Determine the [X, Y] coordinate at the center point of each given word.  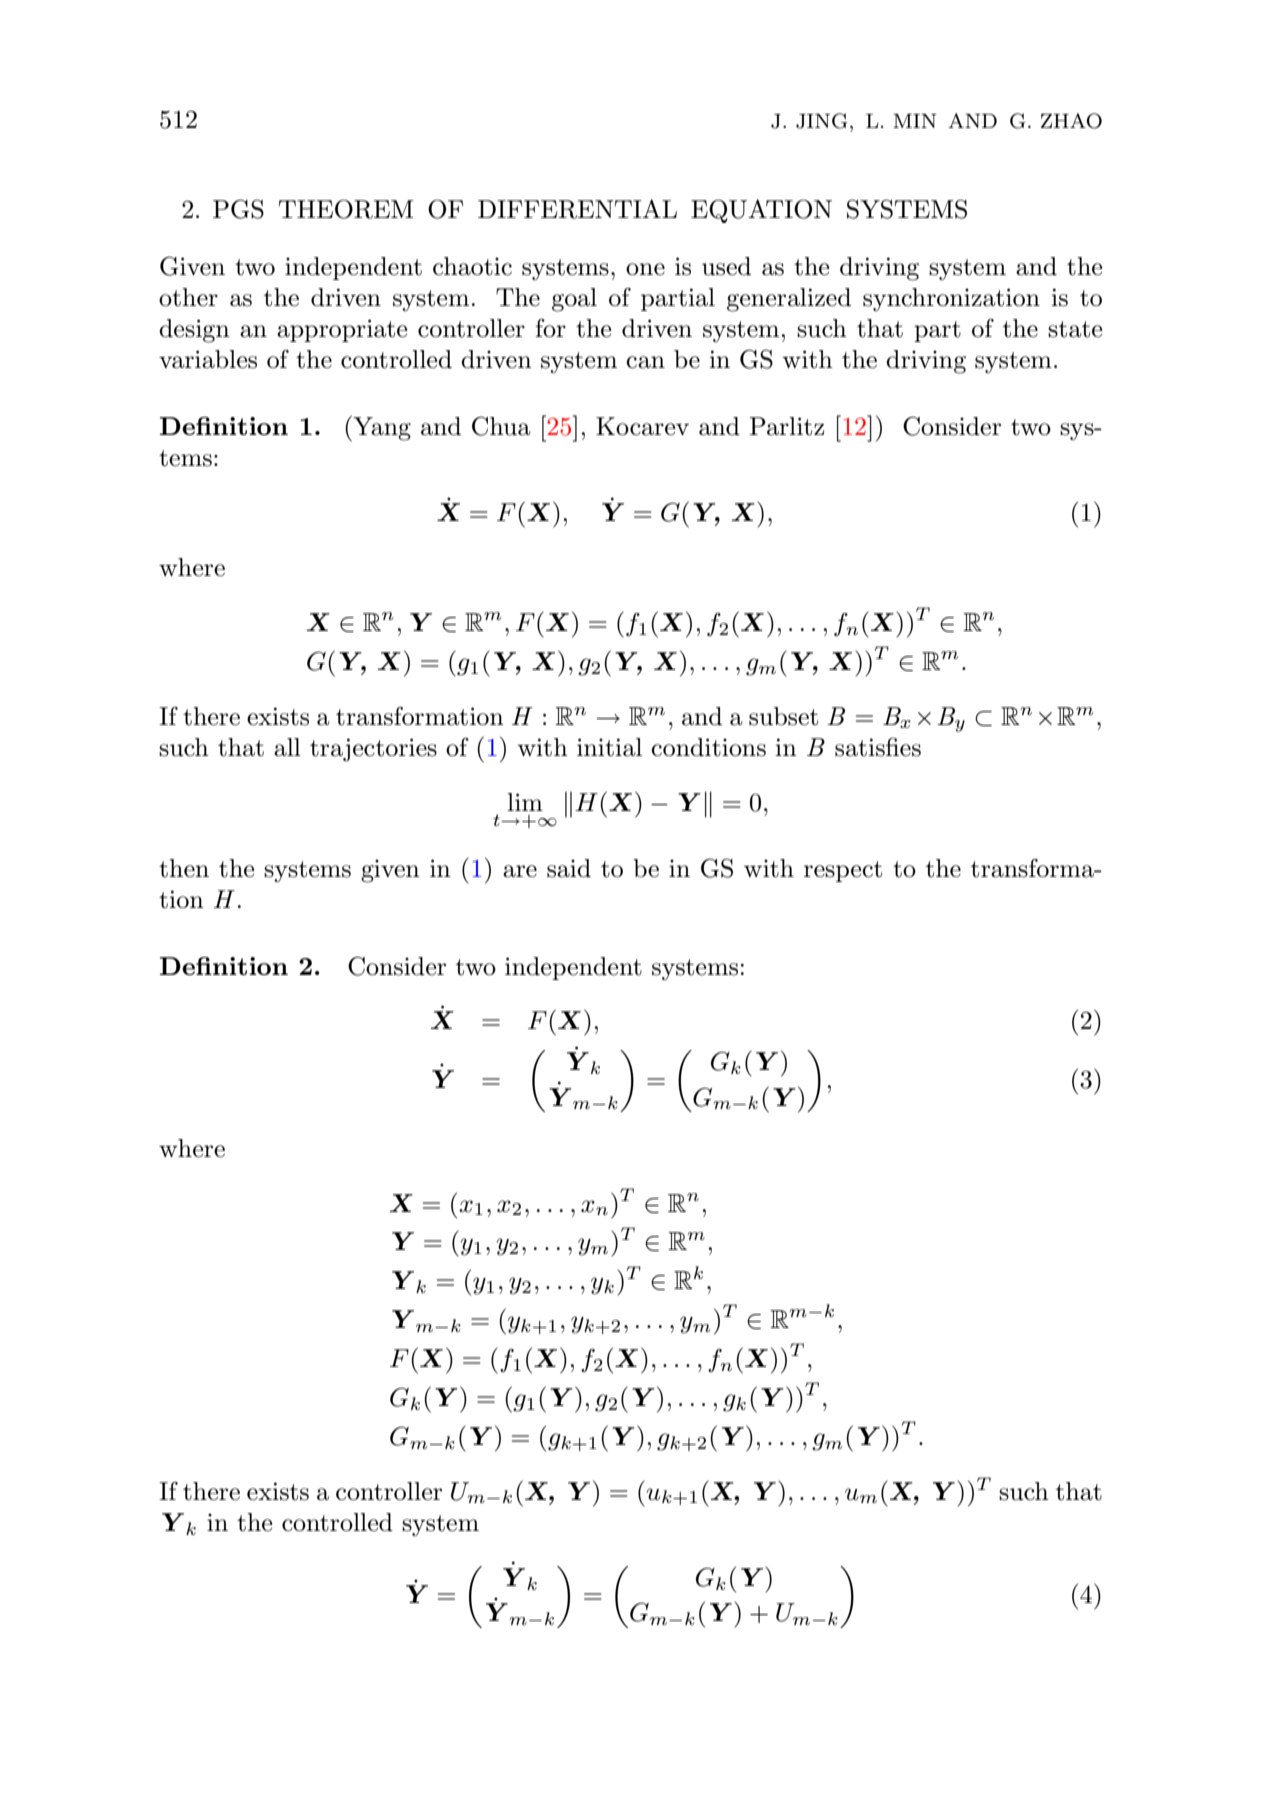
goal [574, 300]
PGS [238, 209]
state [1075, 329]
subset [783, 716]
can [645, 362]
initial [609, 747]
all [287, 747]
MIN [914, 121]
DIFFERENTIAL [577, 209]
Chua [501, 426]
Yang [381, 428]
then [184, 868]
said [569, 868]
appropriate [342, 330]
